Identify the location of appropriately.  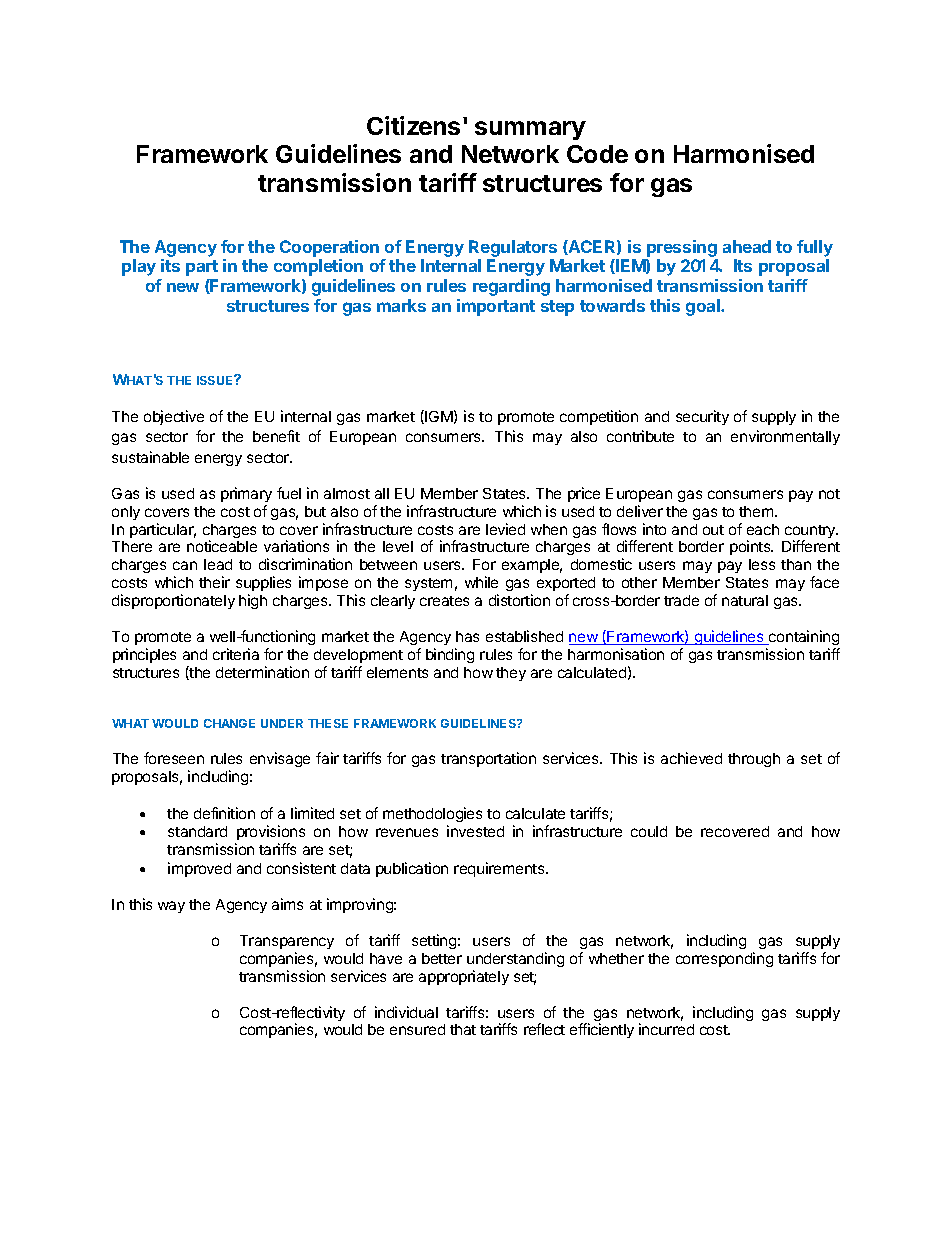
(464, 977).
